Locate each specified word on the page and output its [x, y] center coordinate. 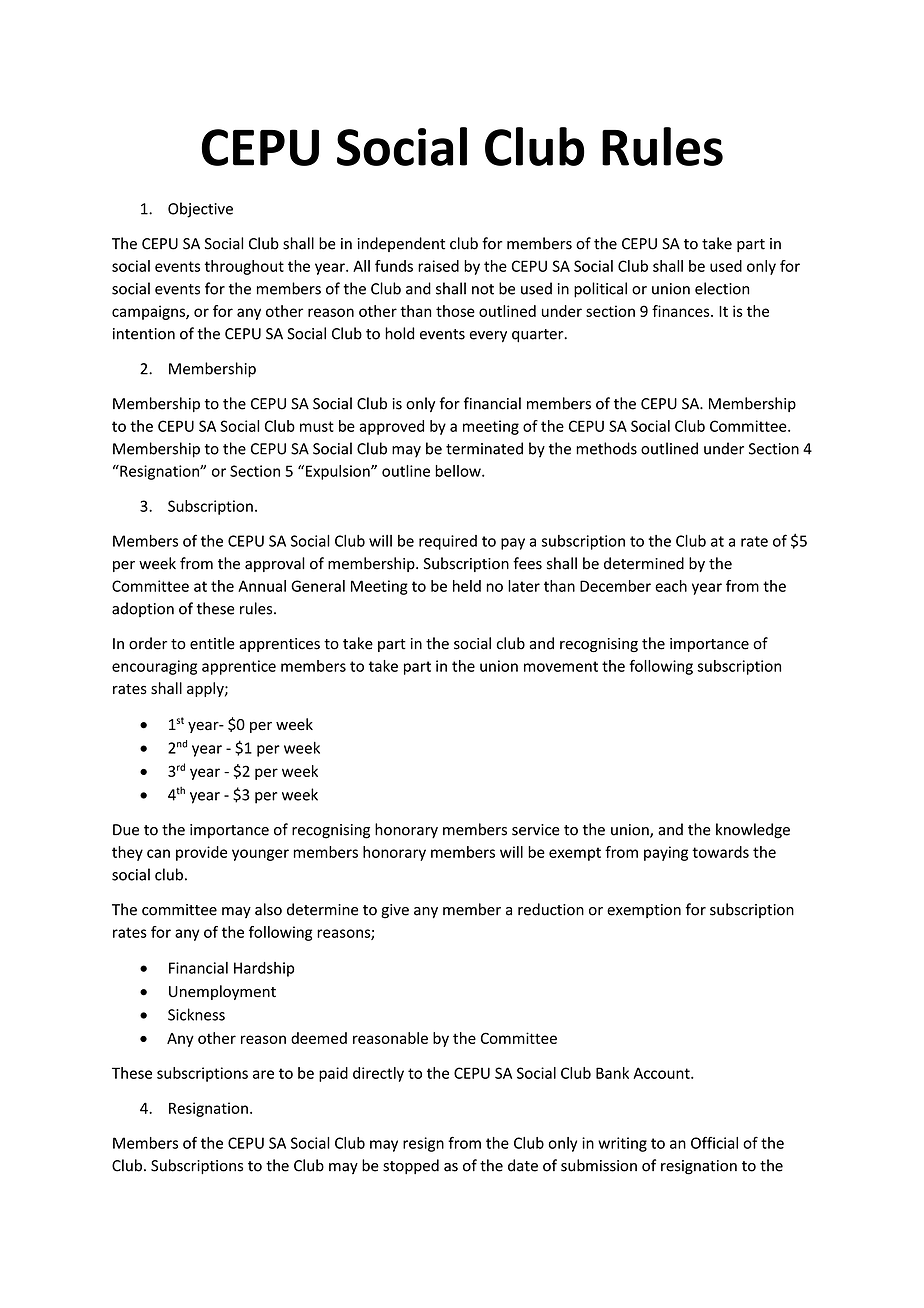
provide [201, 853]
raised [438, 266]
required [448, 542]
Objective [200, 210]
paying [666, 853]
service [536, 830]
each [671, 586]
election [722, 288]
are [263, 1074]
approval [275, 564]
